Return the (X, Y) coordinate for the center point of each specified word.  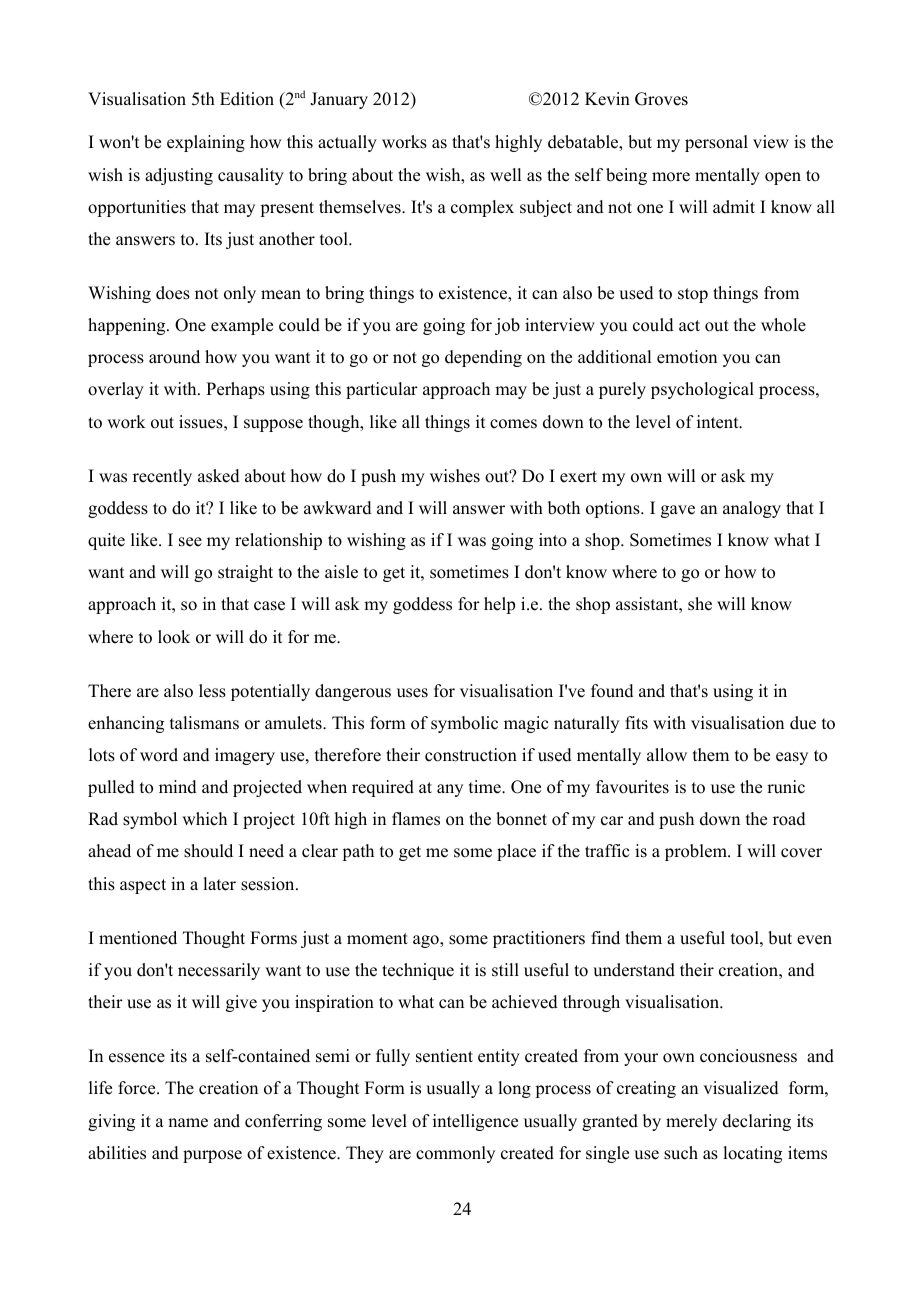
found (612, 691)
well (505, 175)
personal (716, 143)
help (499, 605)
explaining (206, 143)
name (188, 1123)
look (174, 637)
